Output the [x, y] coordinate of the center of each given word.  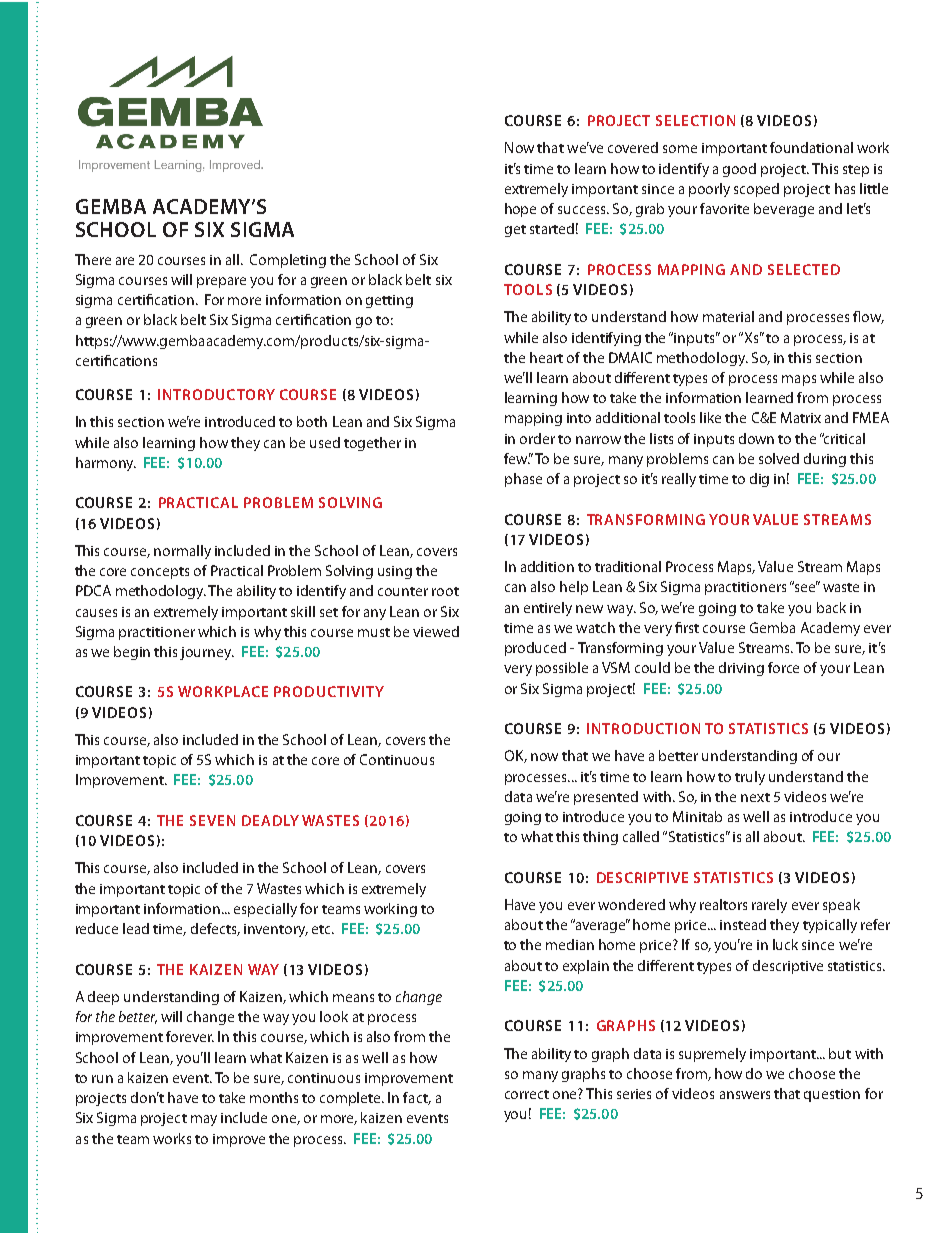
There [93, 259]
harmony [106, 464]
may [204, 1120]
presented [606, 798]
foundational [811, 147]
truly [750, 778]
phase [523, 480]
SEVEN [212, 820]
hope [520, 210]
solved [779, 458]
